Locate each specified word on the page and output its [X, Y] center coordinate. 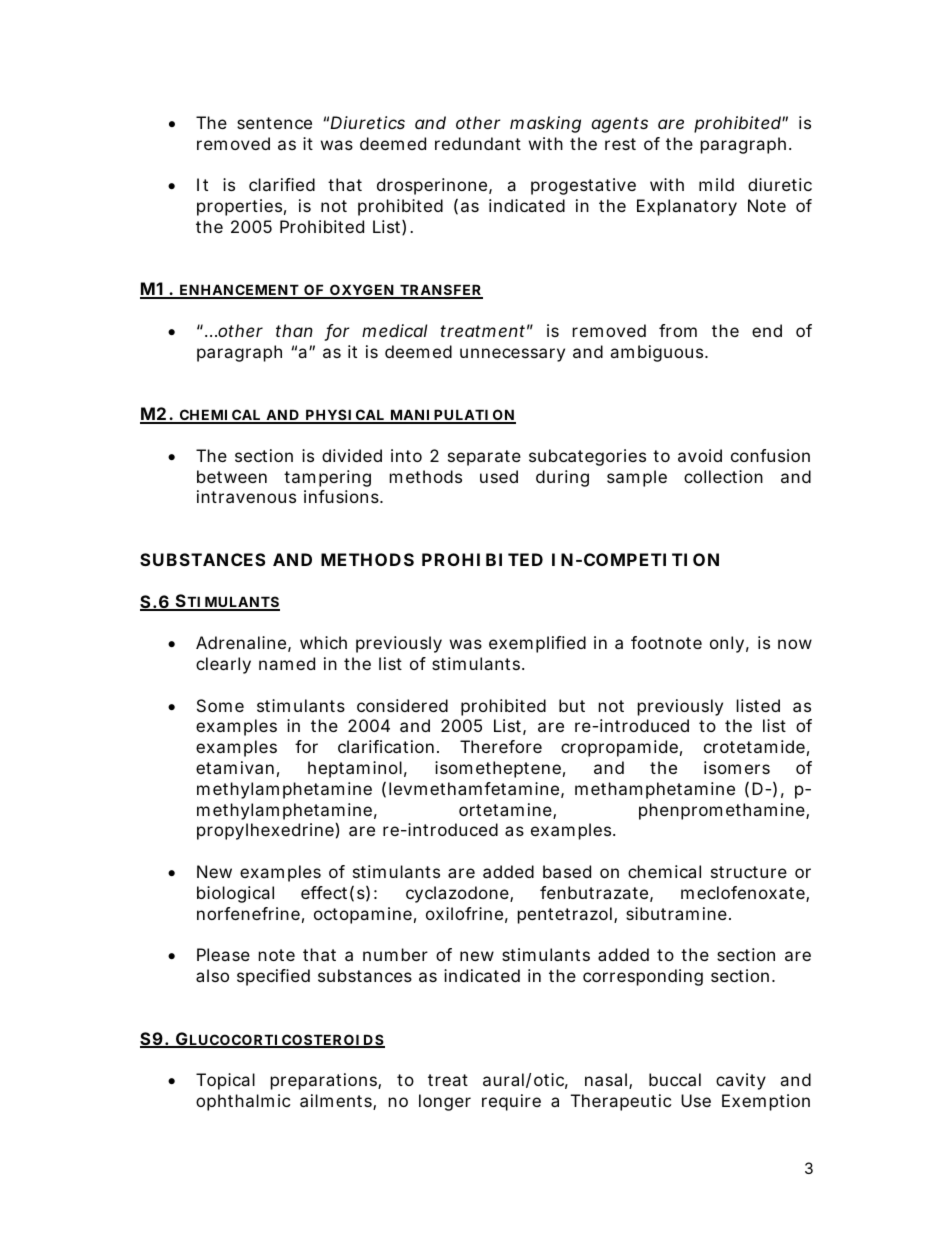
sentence [274, 123]
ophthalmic [243, 1102]
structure [749, 872]
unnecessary [512, 355]
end [767, 330]
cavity [741, 1081]
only [727, 644]
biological [235, 894]
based [567, 871]
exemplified [537, 644]
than [294, 330]
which [323, 642]
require [511, 1102]
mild [716, 184]
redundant [478, 143]
